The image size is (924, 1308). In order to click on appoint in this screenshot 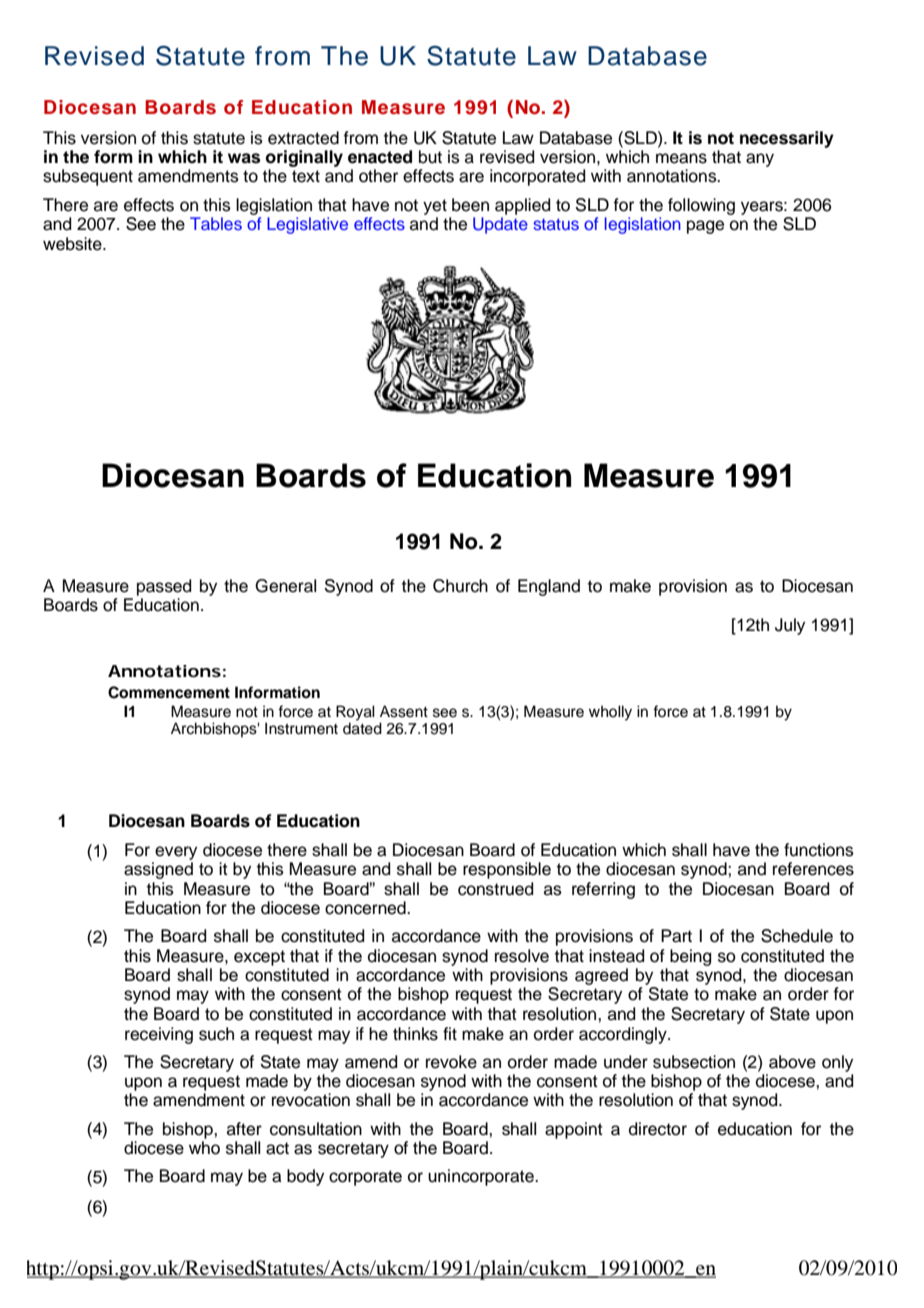, I will do `click(574, 1130)`.
